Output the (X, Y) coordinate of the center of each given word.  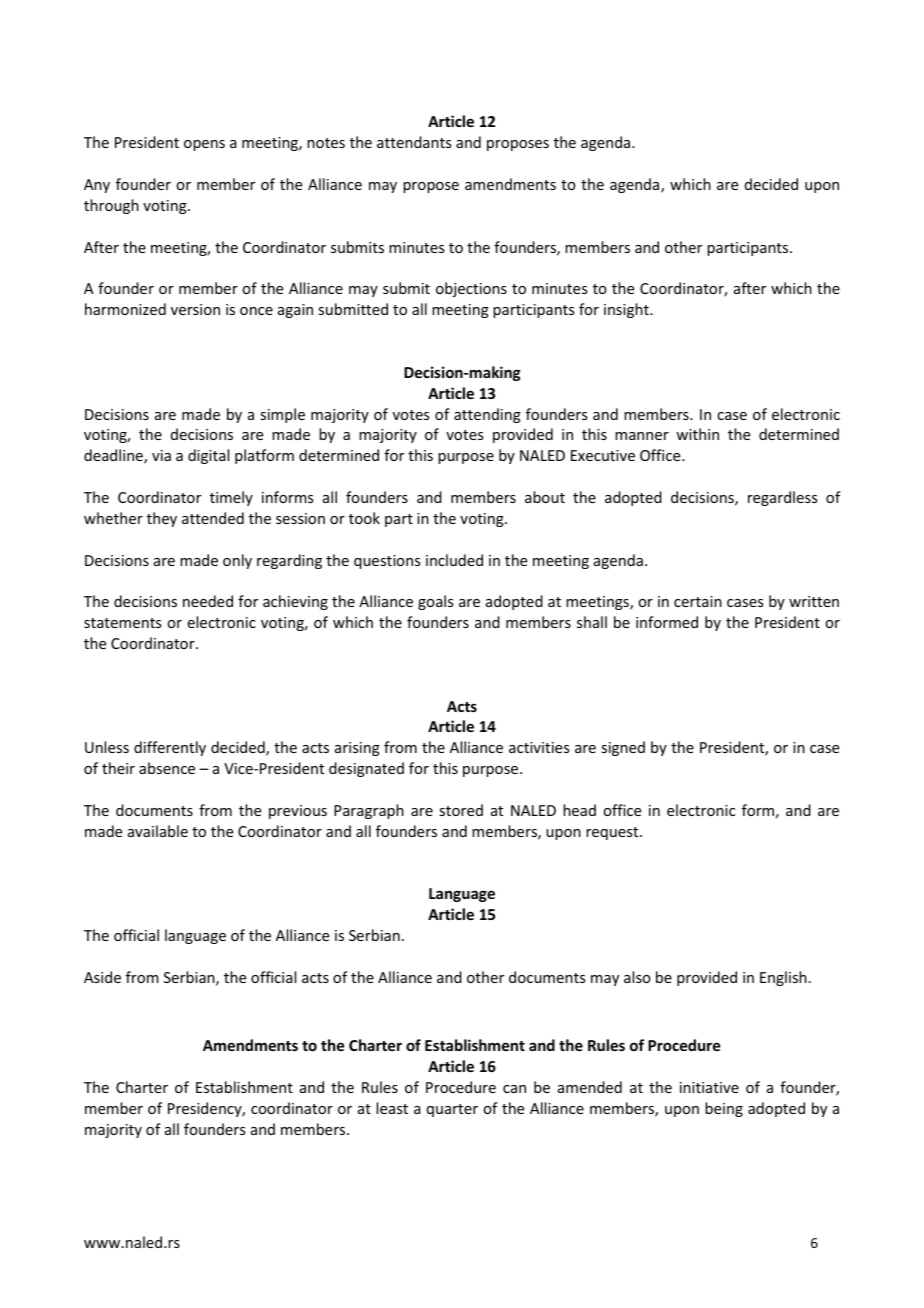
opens (204, 145)
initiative (709, 1087)
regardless (782, 498)
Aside (102, 977)
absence (167, 768)
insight (627, 310)
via (161, 455)
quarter (452, 1110)
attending (487, 415)
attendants (414, 142)
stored (461, 810)
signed (623, 748)
